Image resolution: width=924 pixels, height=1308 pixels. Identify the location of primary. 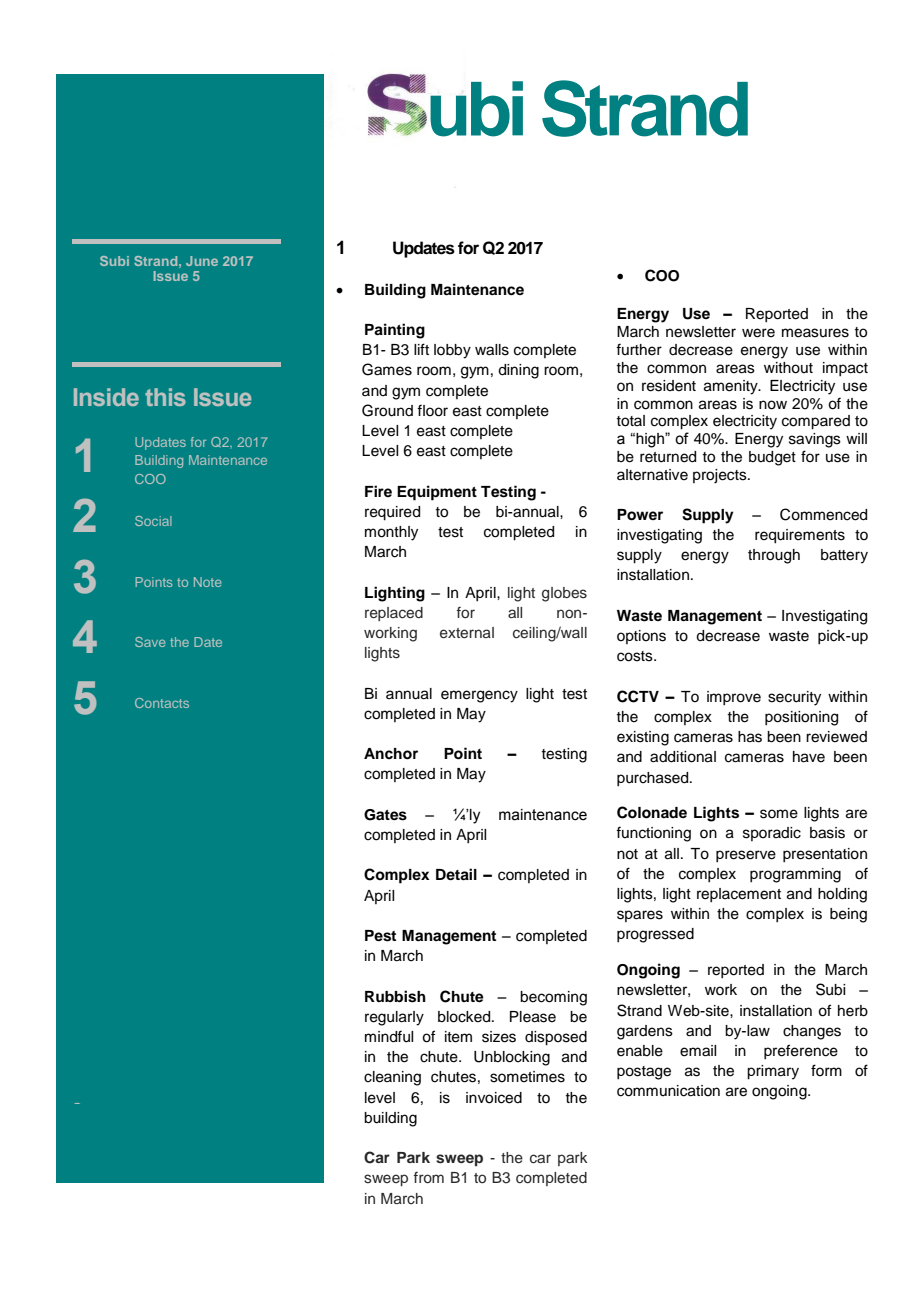
(773, 1072).
